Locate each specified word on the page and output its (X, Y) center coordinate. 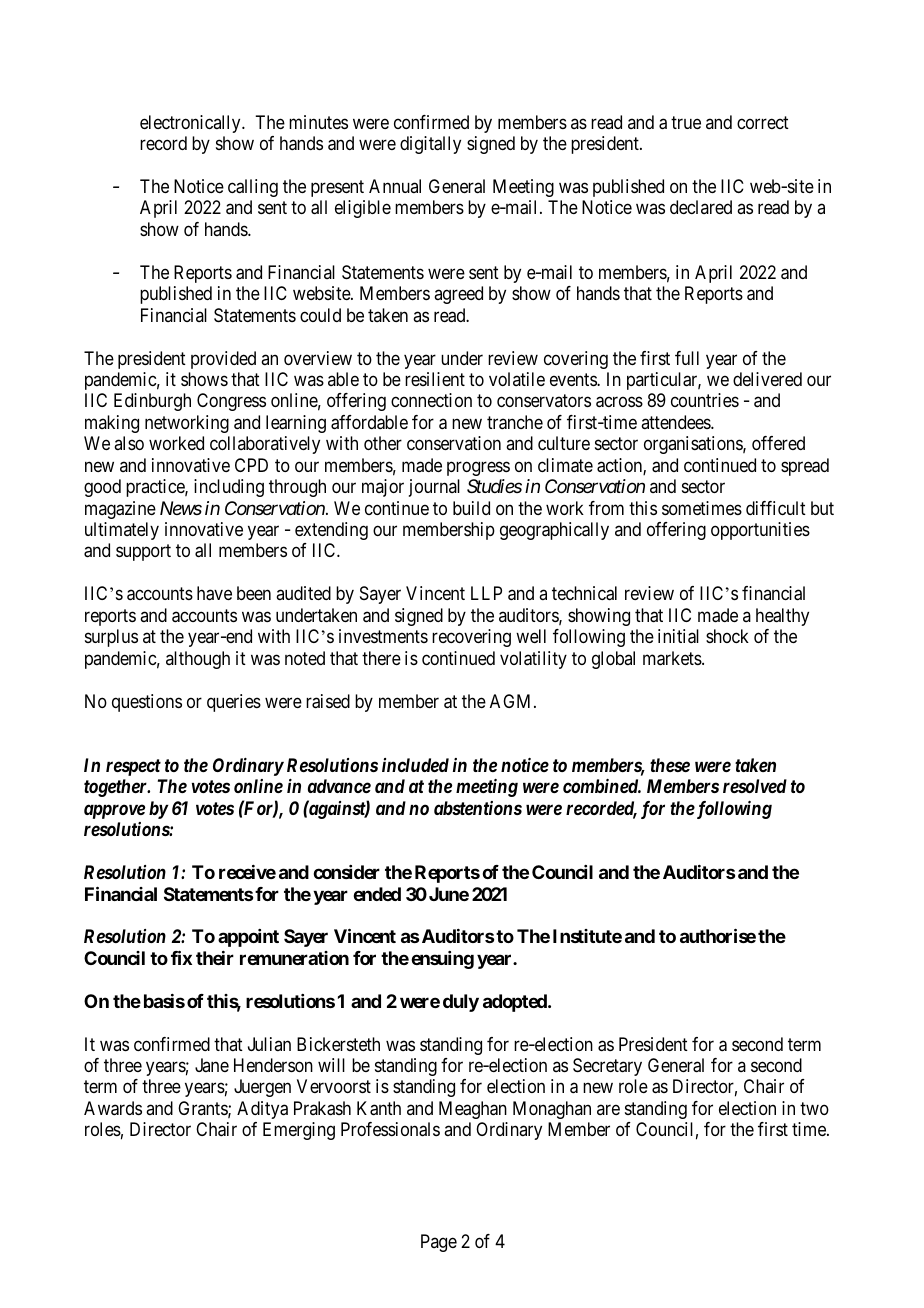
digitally (430, 145)
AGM (512, 701)
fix (181, 957)
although (198, 660)
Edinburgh (152, 402)
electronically (191, 124)
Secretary (607, 1067)
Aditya (262, 1110)
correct (763, 122)
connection (431, 400)
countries (705, 400)
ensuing (442, 960)
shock (727, 636)
